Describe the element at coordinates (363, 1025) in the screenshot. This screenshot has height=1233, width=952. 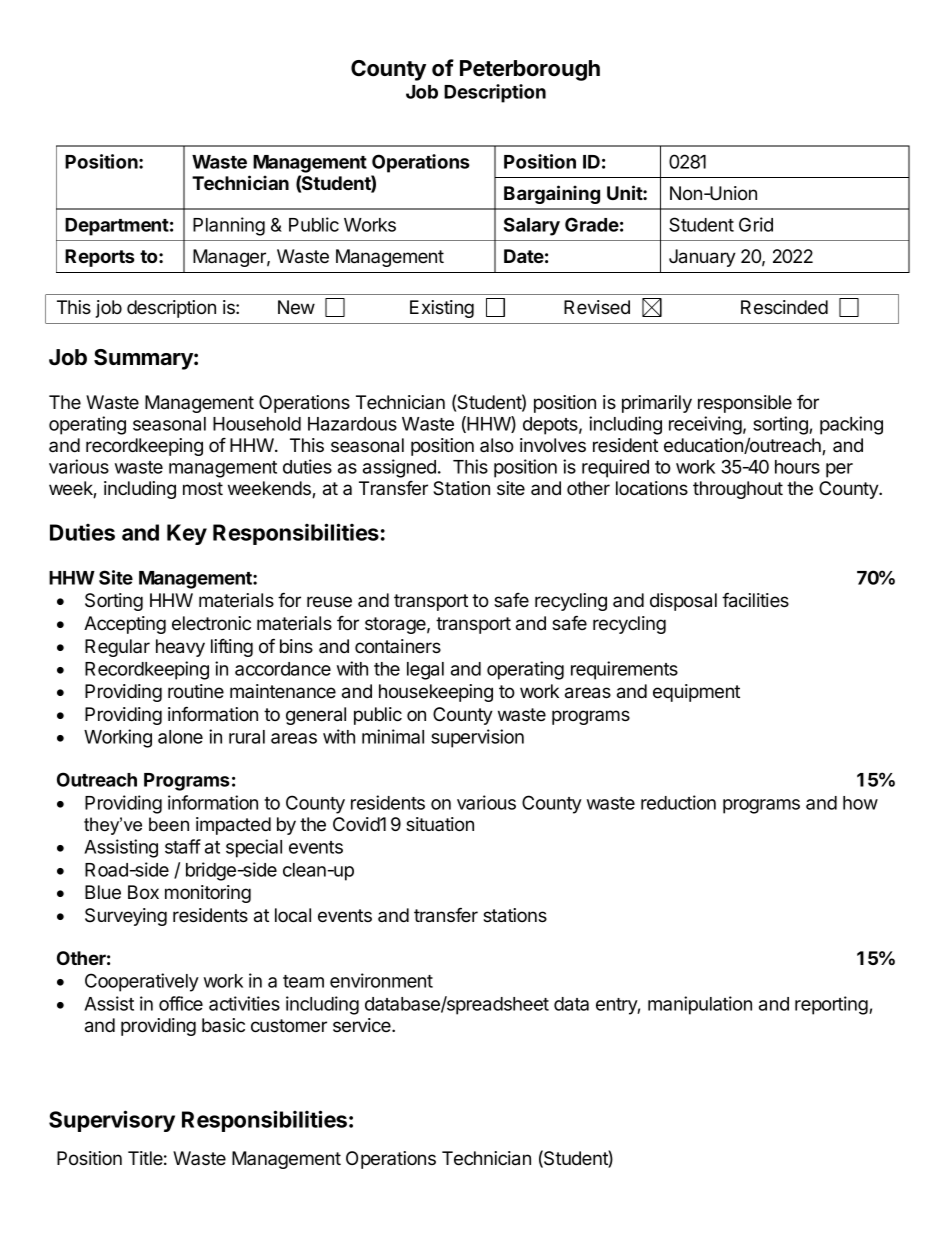
I see `service` at that location.
